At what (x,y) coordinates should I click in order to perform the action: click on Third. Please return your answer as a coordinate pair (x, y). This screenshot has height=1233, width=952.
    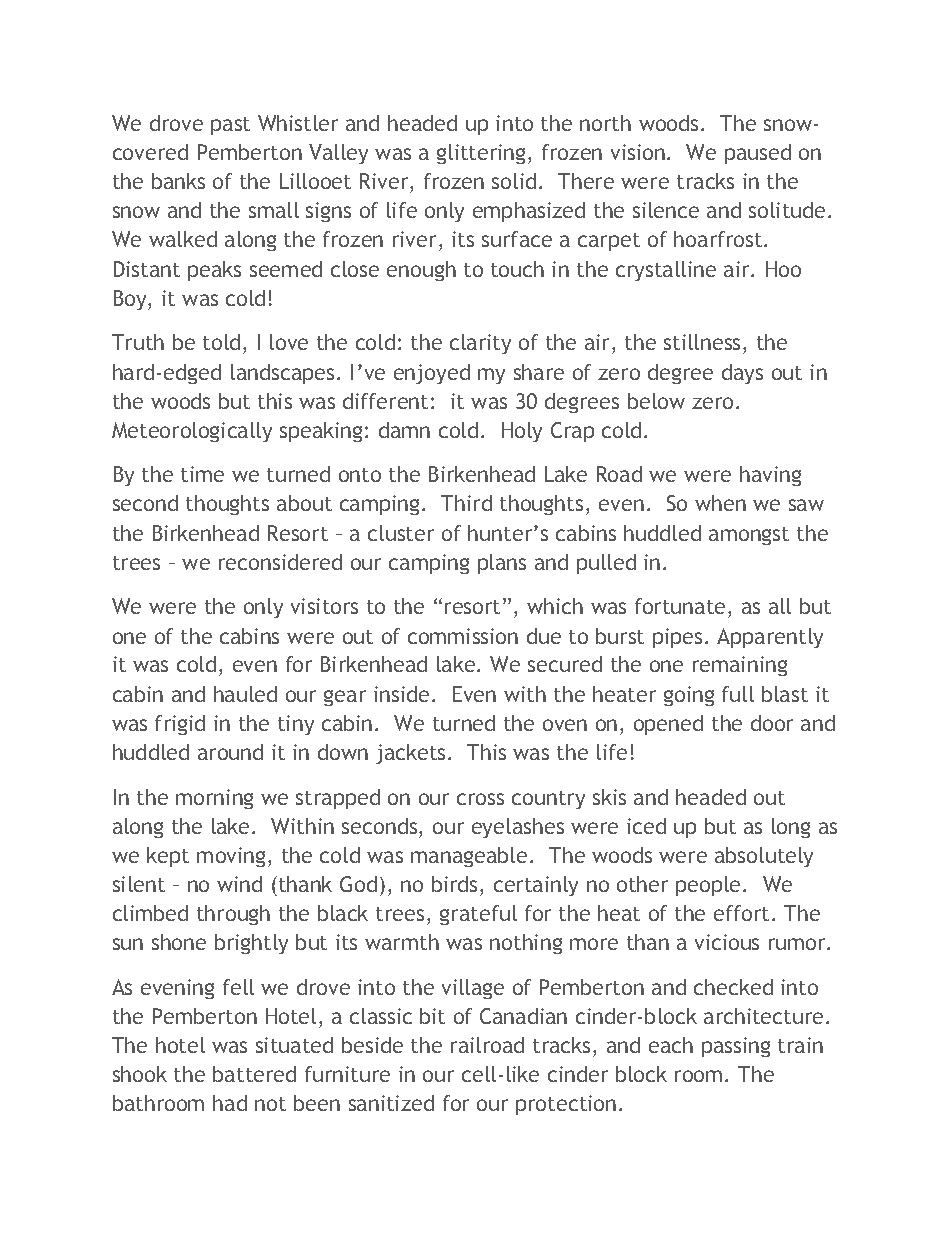
    Looking at the image, I should click on (466, 503).
